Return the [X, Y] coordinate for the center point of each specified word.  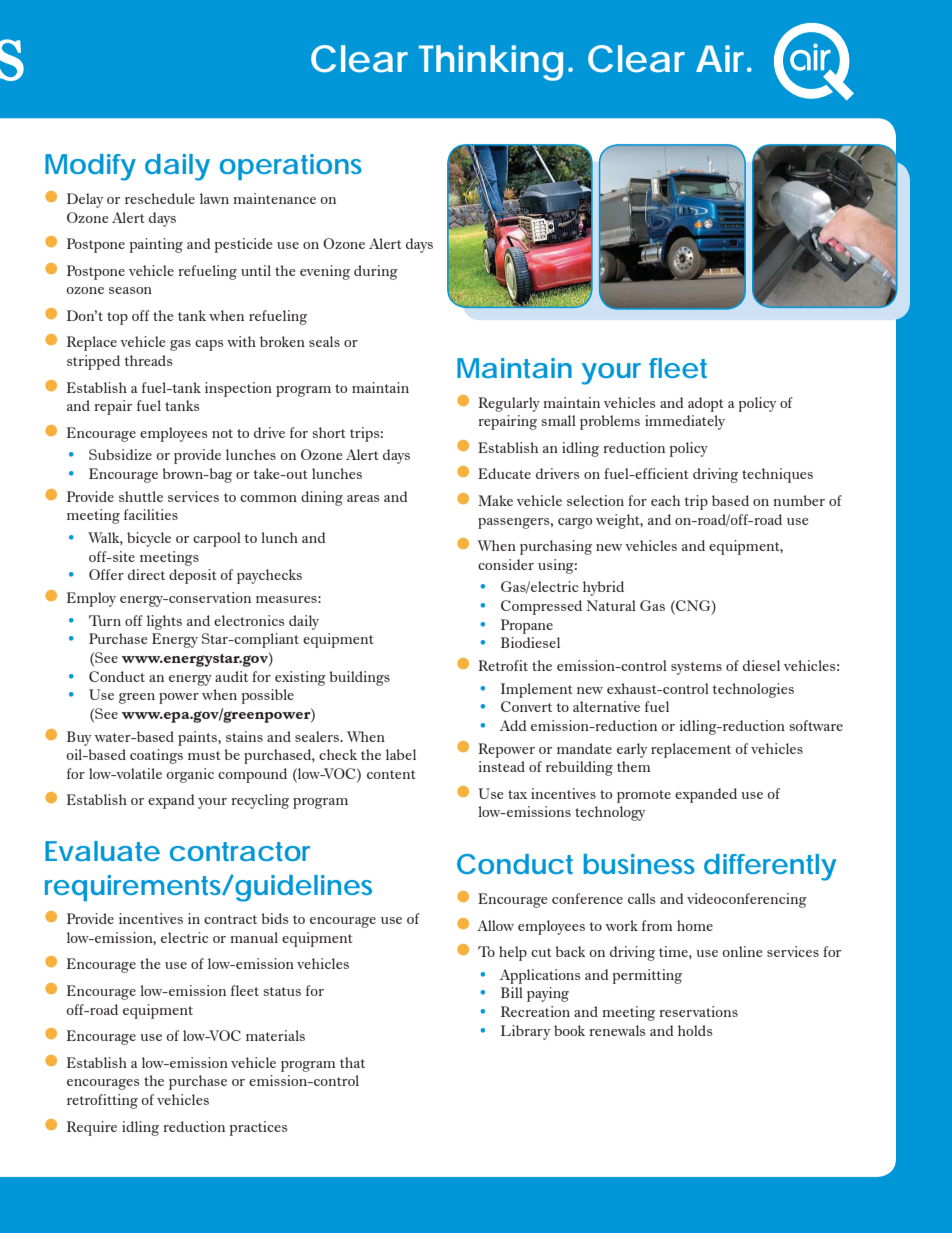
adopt [705, 404]
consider [506, 564]
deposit [192, 576]
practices [259, 1128]
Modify [90, 167]
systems [696, 668]
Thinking [491, 63]
